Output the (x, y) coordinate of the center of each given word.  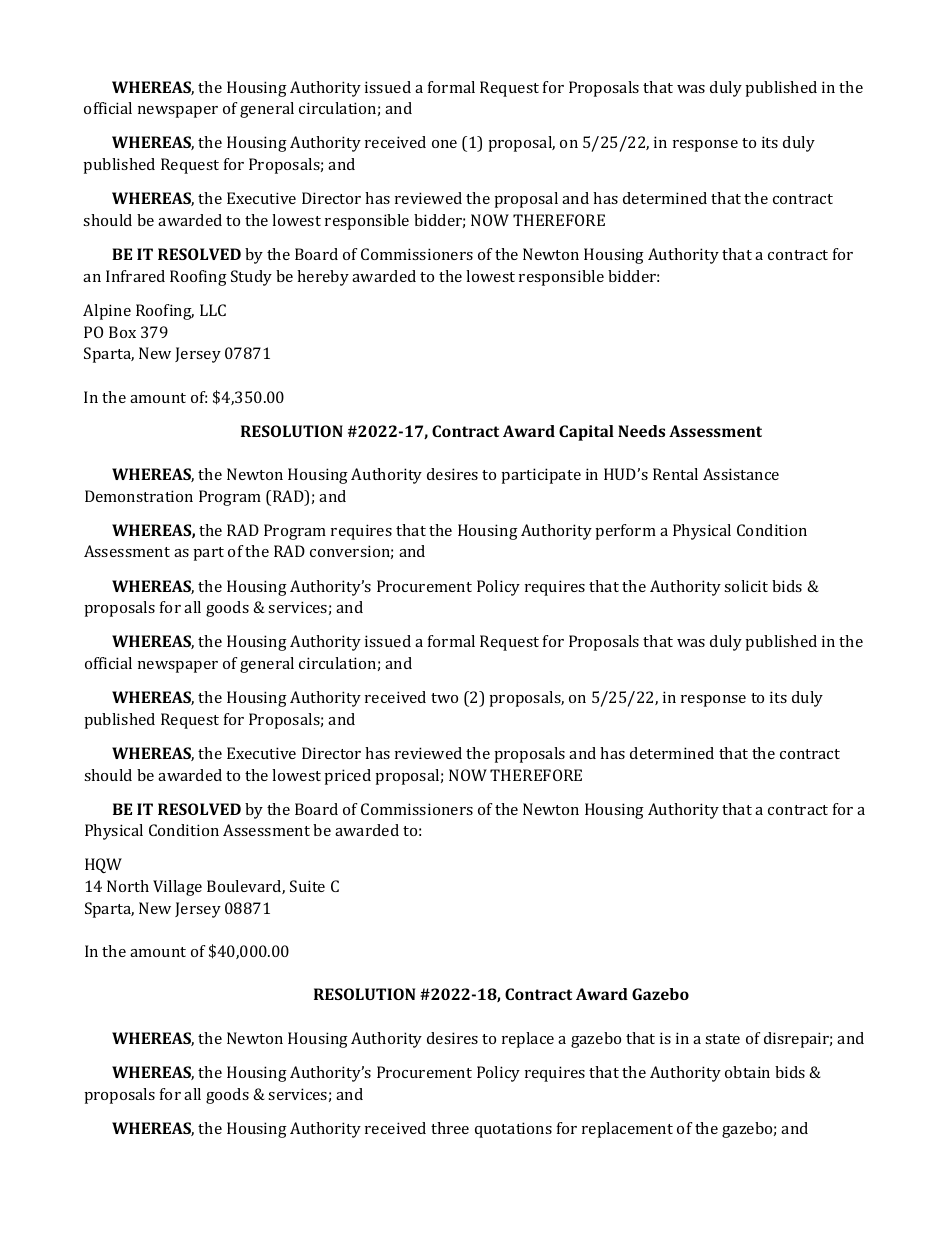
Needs (641, 431)
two (444, 698)
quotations (513, 1130)
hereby (323, 278)
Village (177, 888)
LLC (213, 310)
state (722, 1039)
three (450, 1128)
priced (347, 777)
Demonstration (139, 496)
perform (625, 532)
